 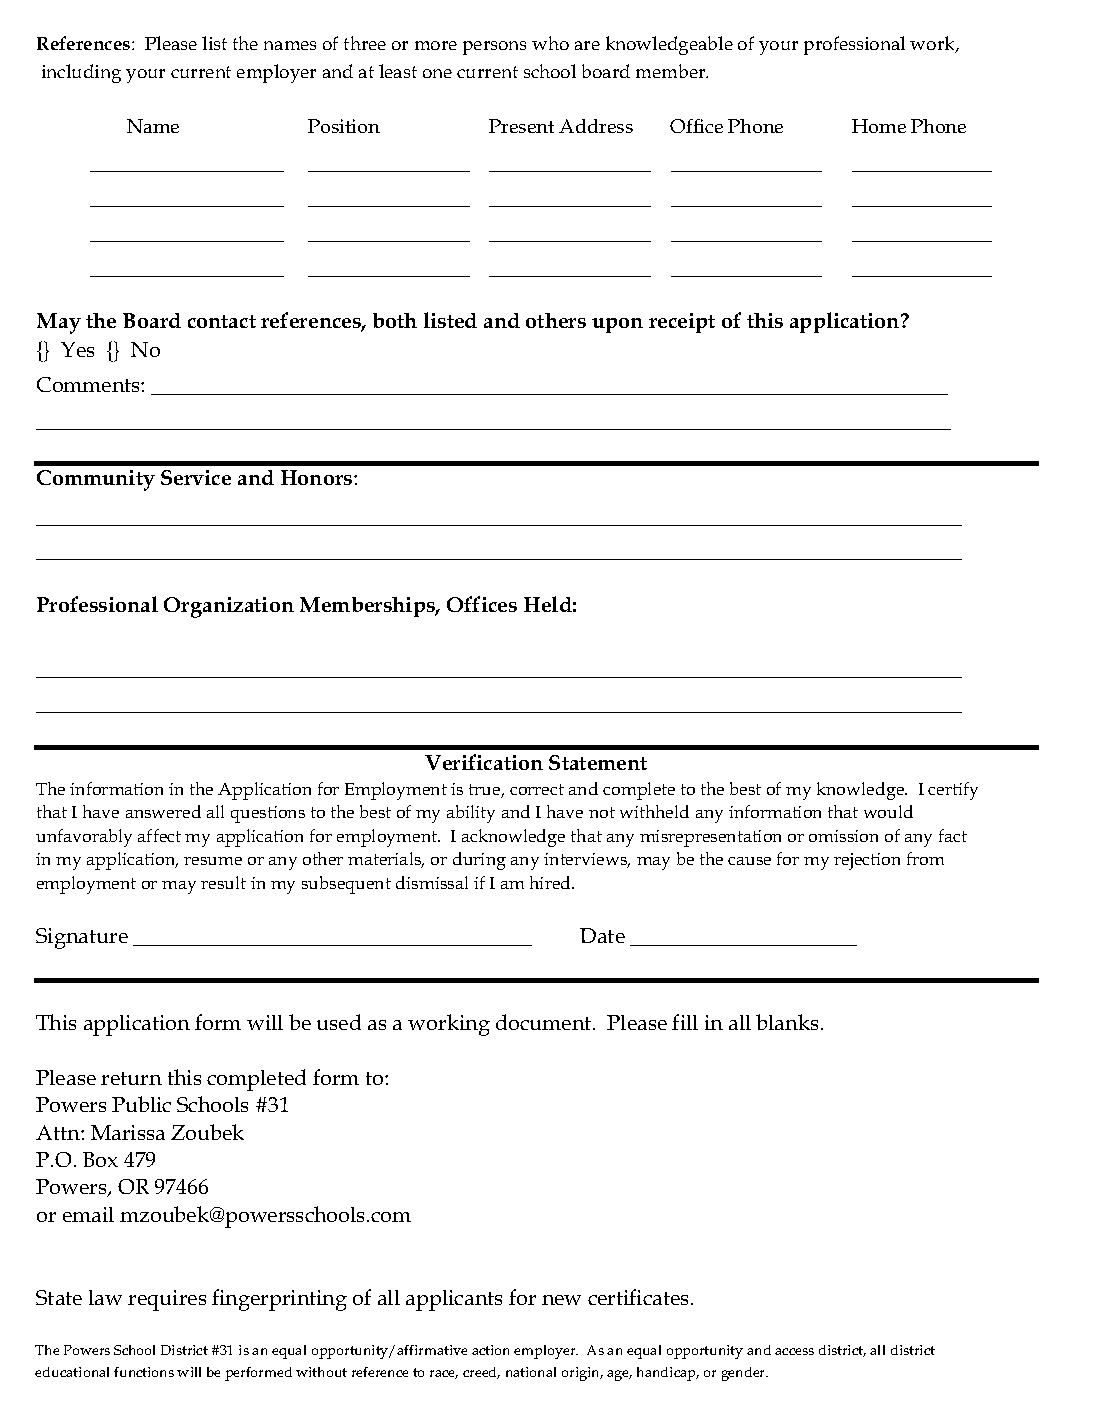 I want to click on Verification, so click(x=484, y=762).
